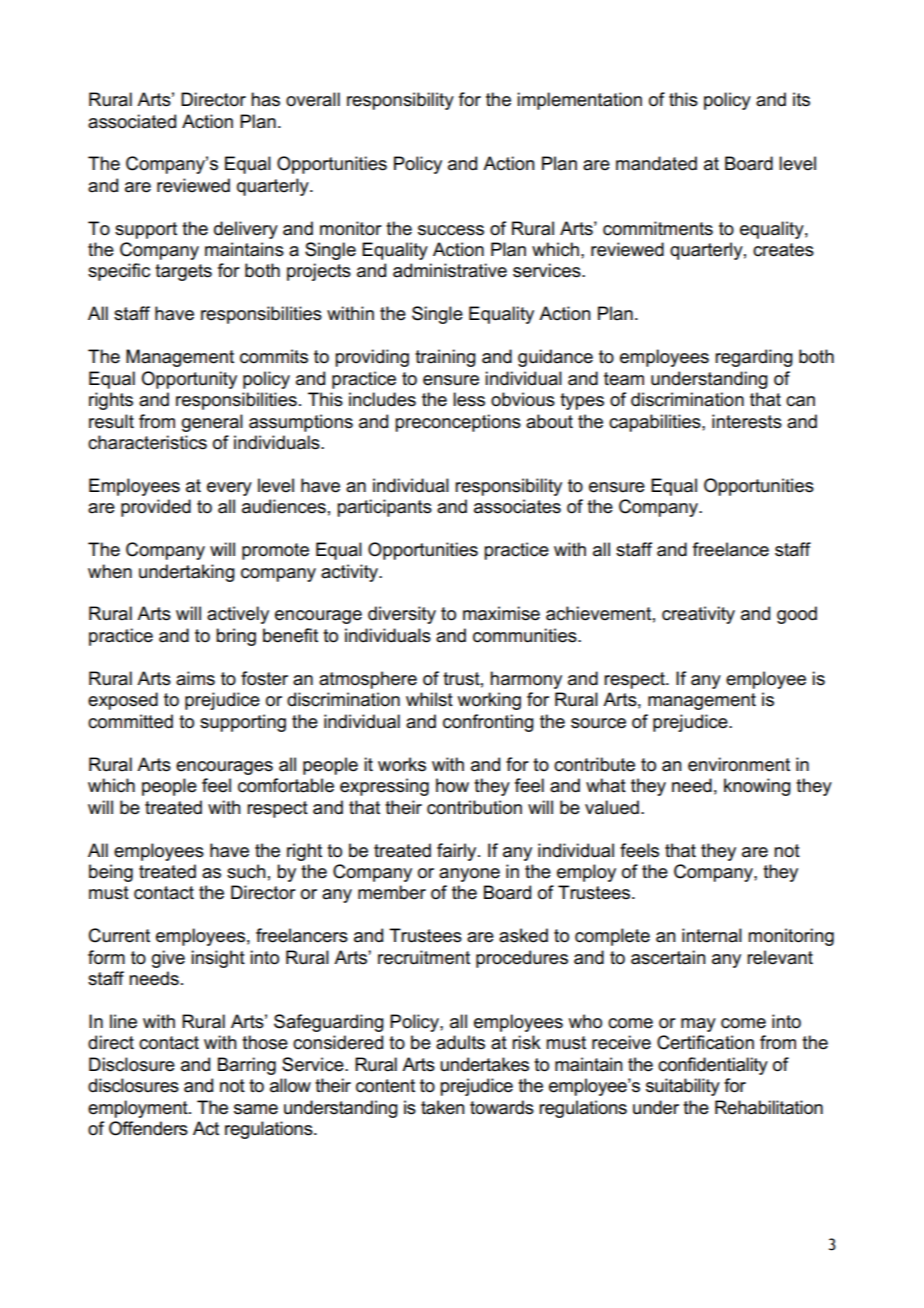 This page has height=1308, width=924. Describe the element at coordinates (579, 101) in the page. I see `implementation` at that location.
